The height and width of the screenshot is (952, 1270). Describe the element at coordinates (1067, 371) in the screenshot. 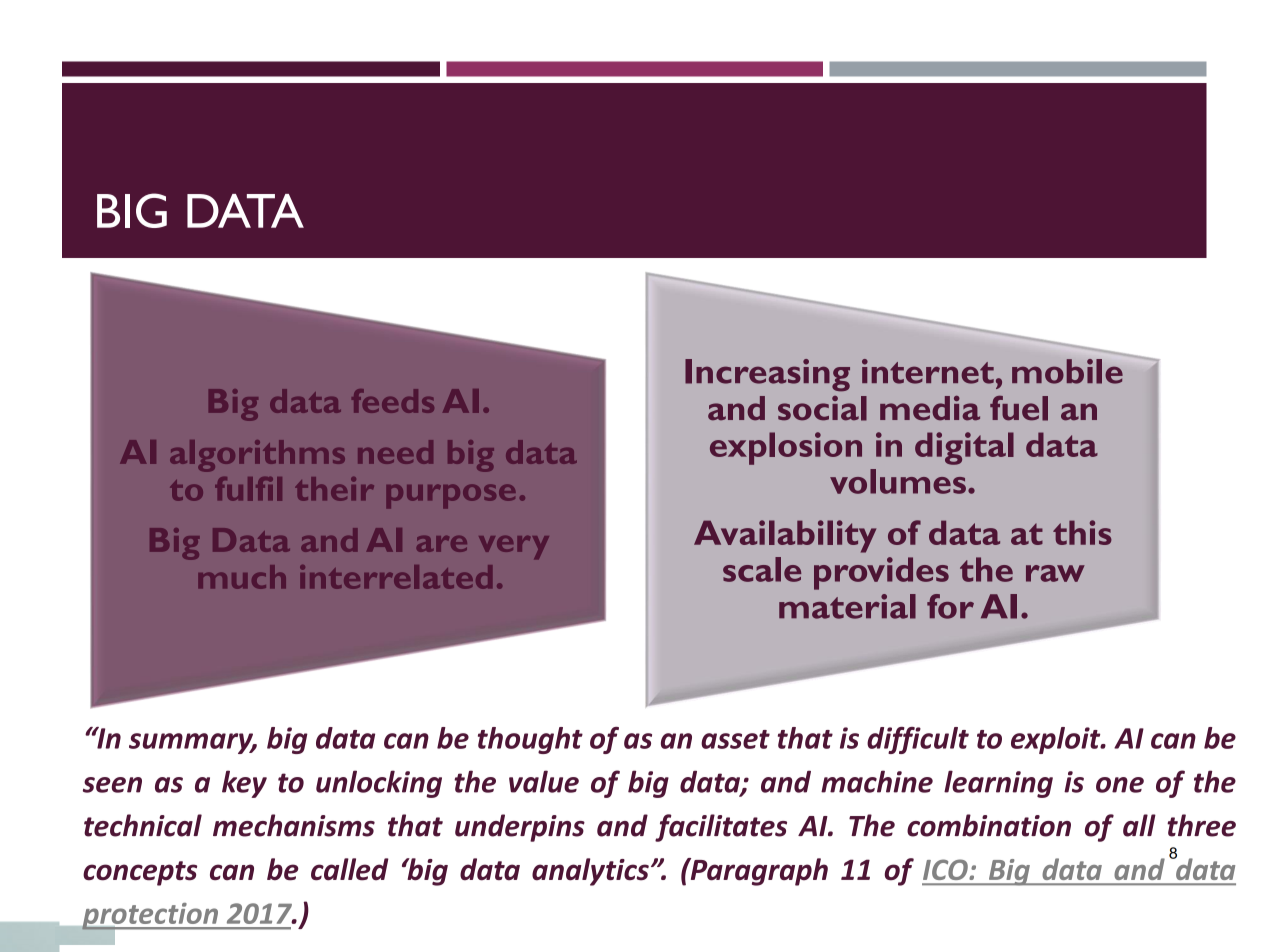

I see `mobile` at that location.
